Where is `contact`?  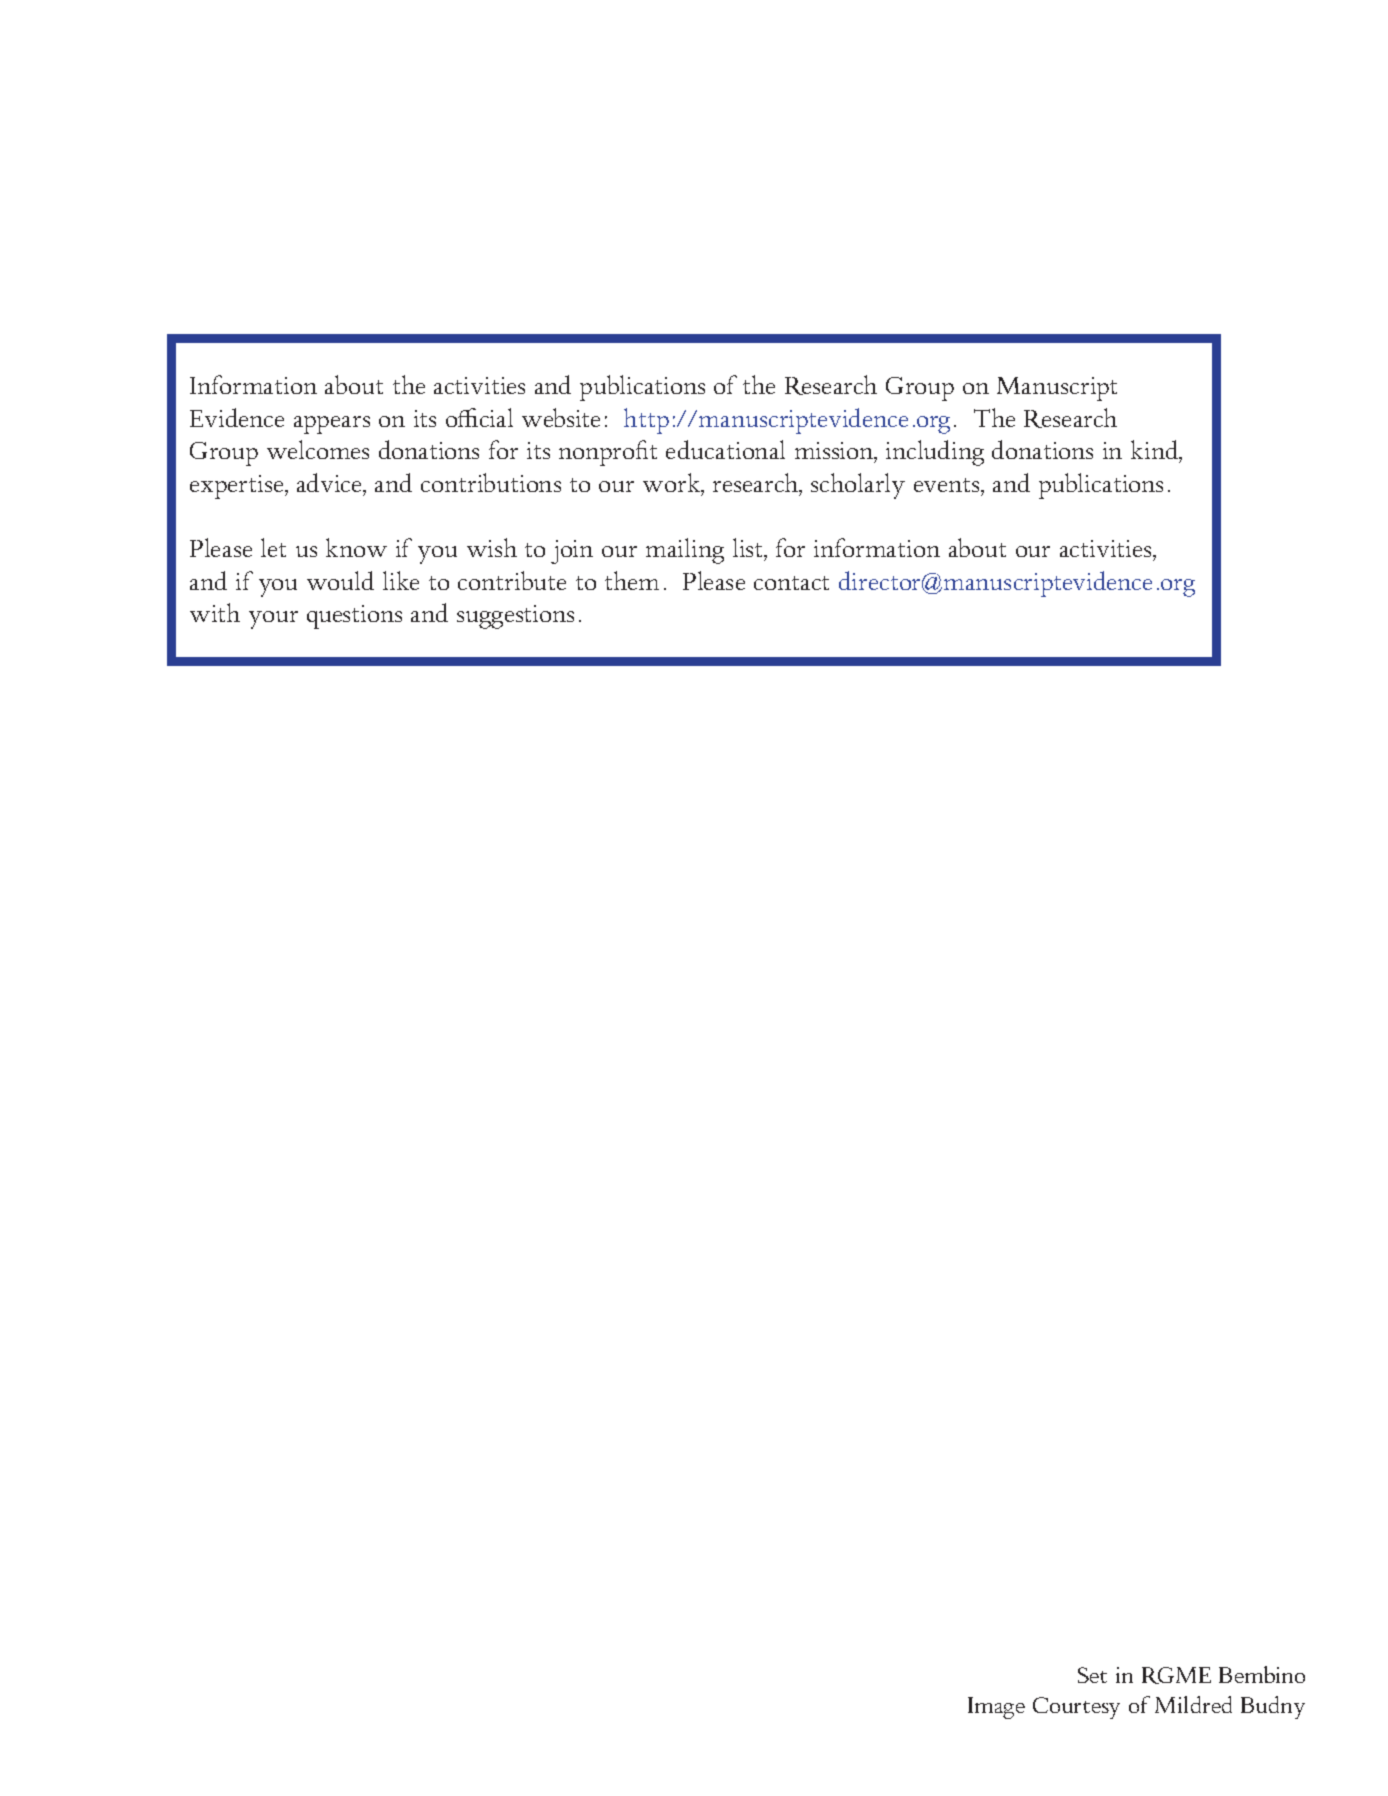 contact is located at coordinates (791, 583).
